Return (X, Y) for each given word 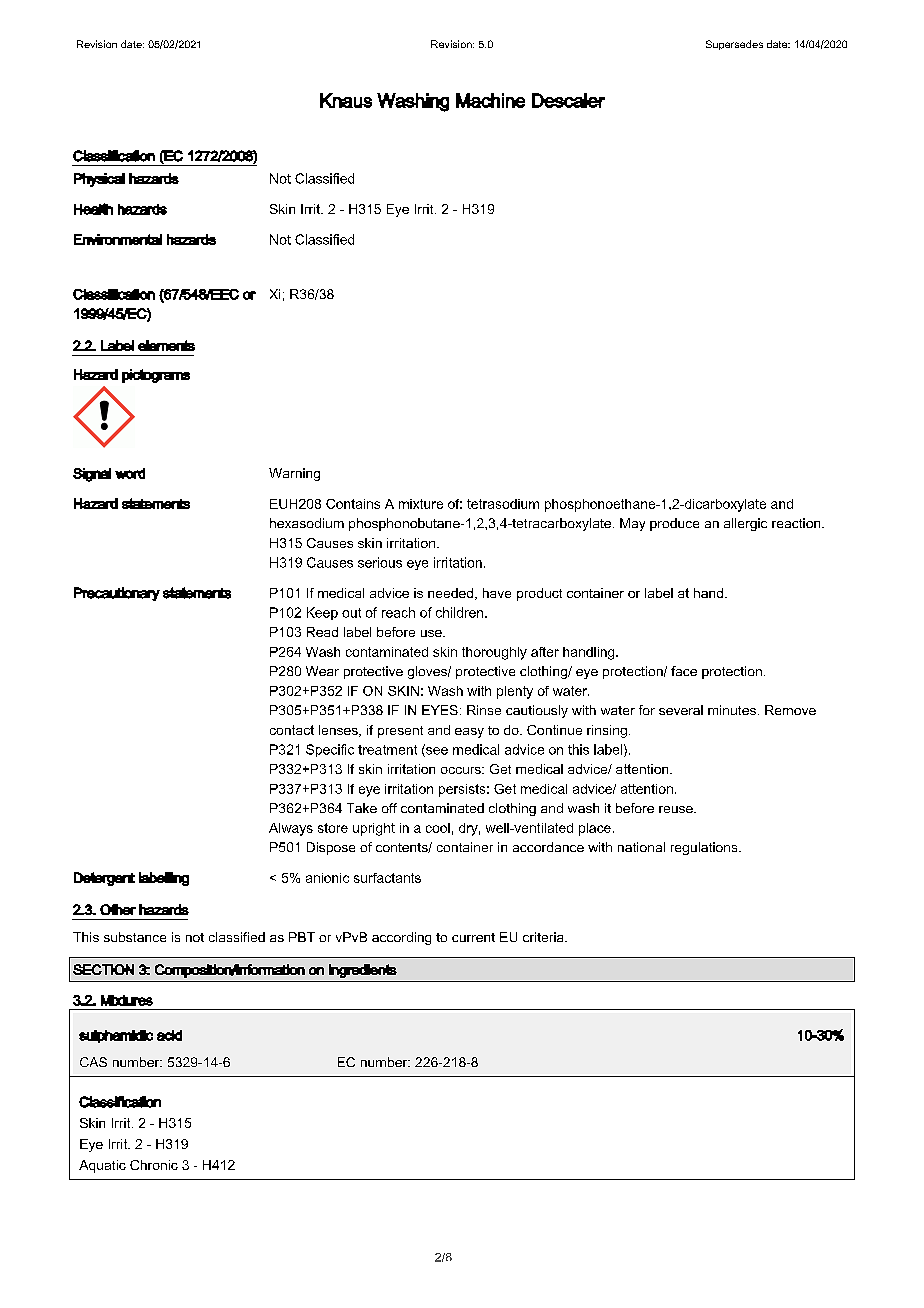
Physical (99, 180)
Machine (490, 100)
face (684, 671)
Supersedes (734, 45)
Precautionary (117, 594)
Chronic (154, 1165)
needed (452, 594)
